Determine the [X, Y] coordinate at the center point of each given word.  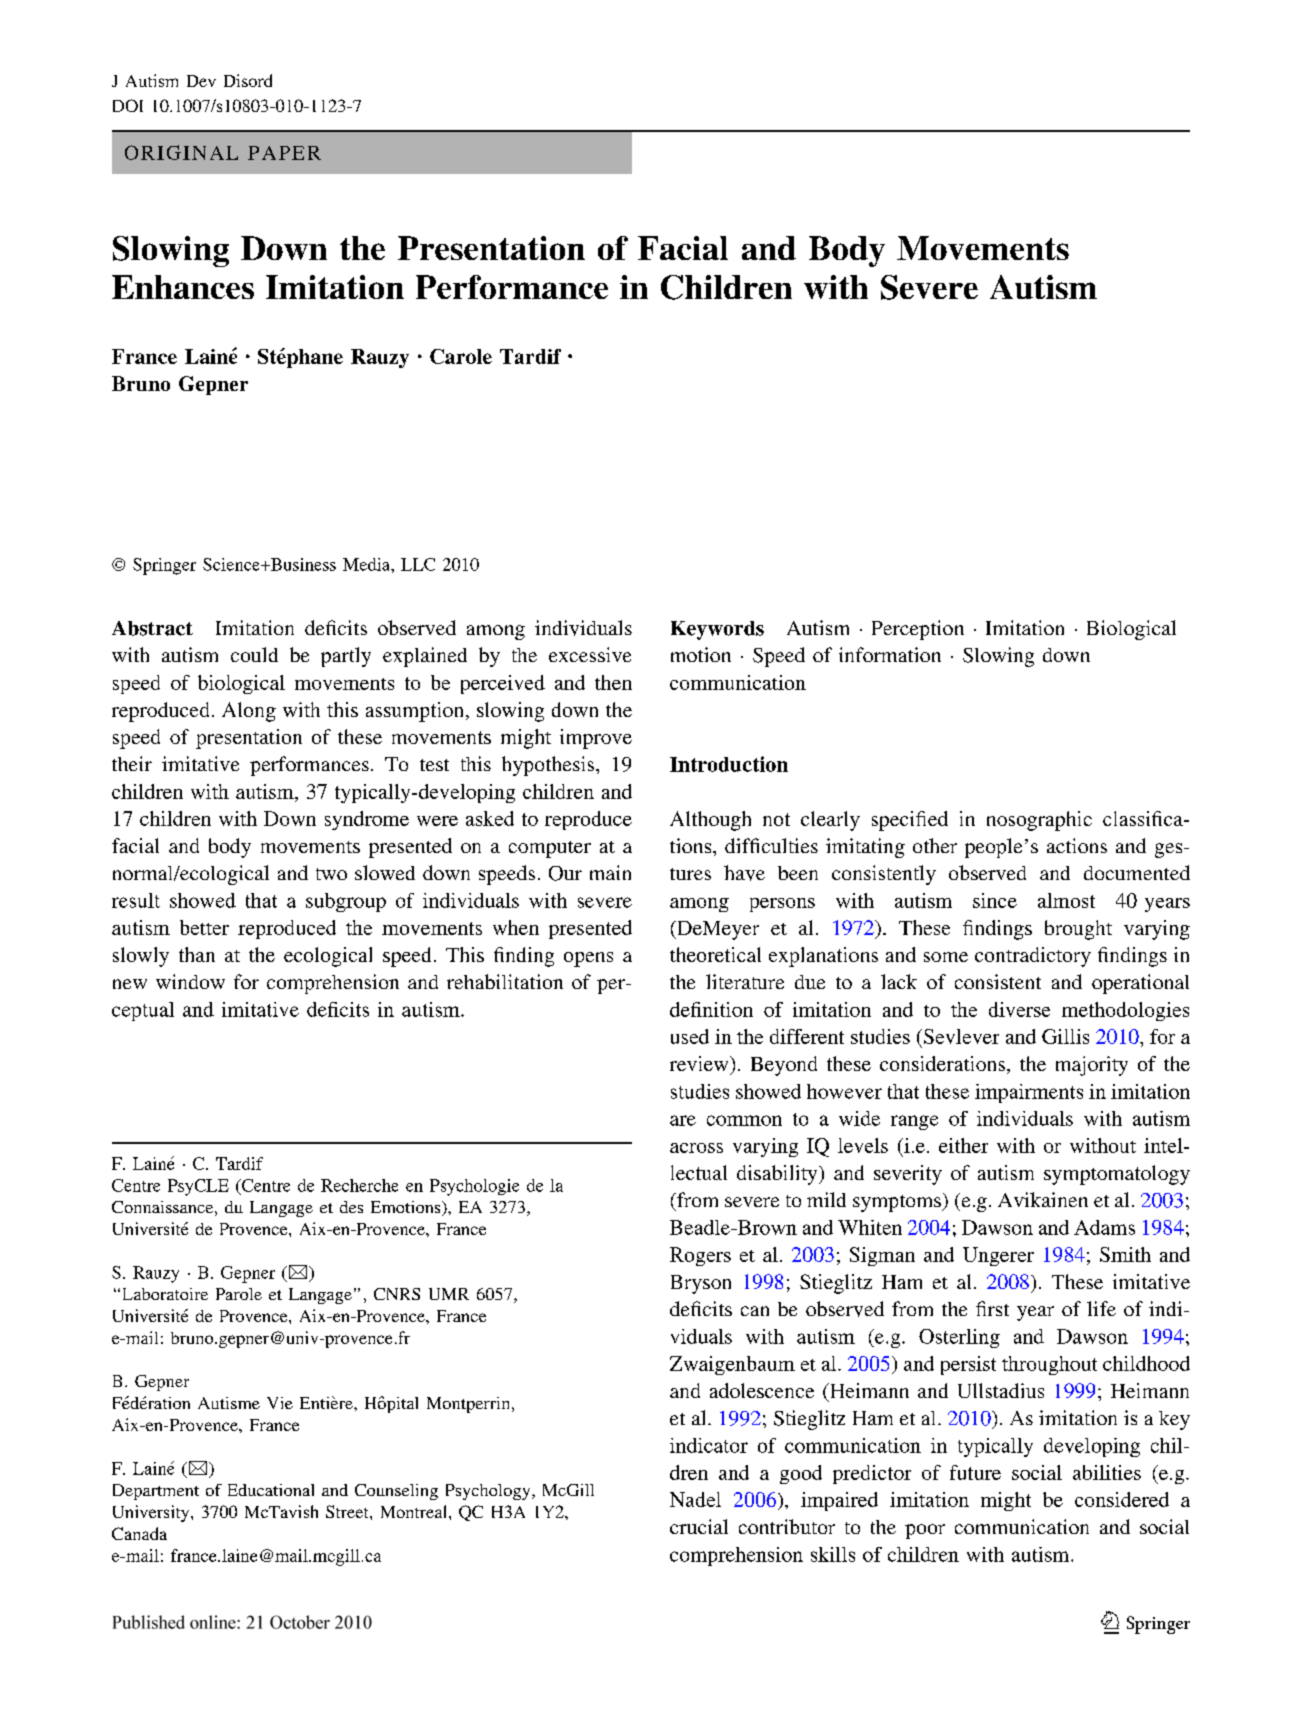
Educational [271, 1490]
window [190, 981]
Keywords [717, 630]
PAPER [284, 153]
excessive [590, 654]
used [690, 1036]
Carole [461, 356]
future [975, 1472]
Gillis [1065, 1036]
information [890, 654]
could [254, 654]
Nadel [695, 1499]
